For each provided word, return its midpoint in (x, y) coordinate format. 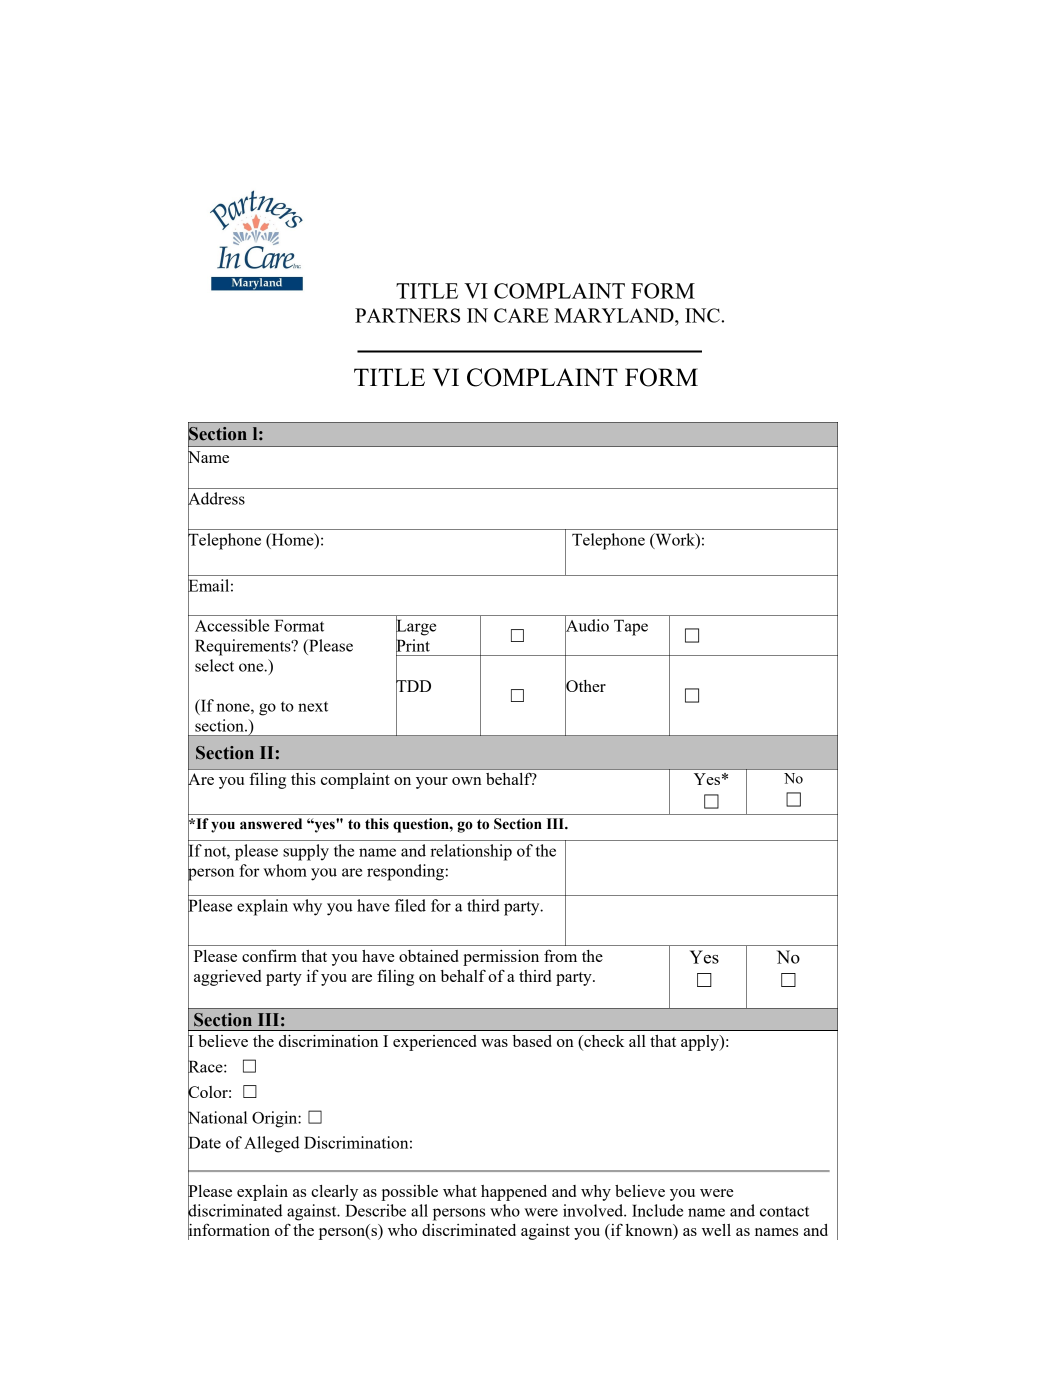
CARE (521, 315)
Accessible (232, 625)
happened (514, 1193)
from (560, 956)
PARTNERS (407, 315)
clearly (334, 1193)
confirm (269, 955)
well (716, 1230)
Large (416, 628)
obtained (429, 956)
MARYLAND (615, 315)
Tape (631, 627)
